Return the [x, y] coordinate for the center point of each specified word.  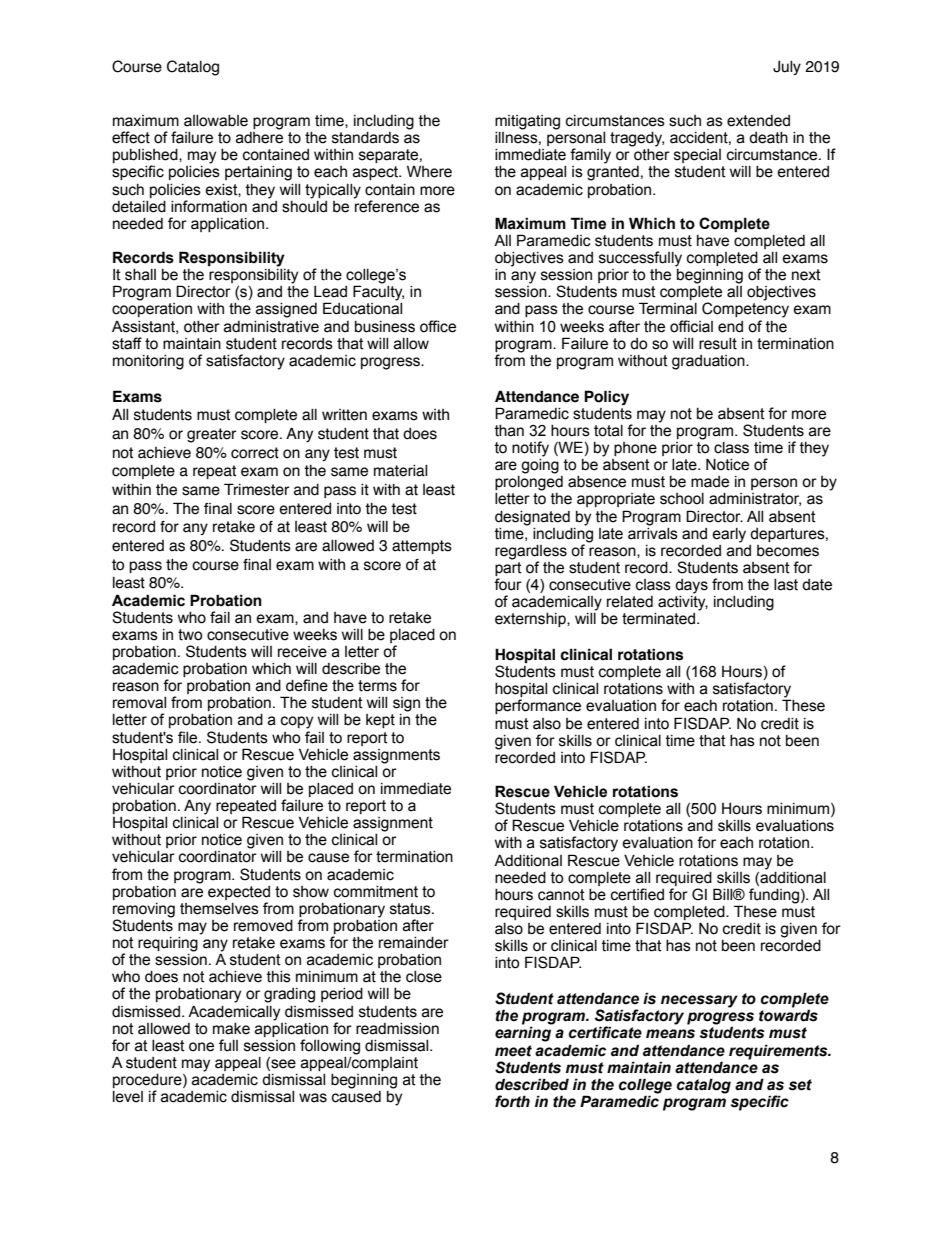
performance [538, 706]
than [509, 431]
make [231, 1029]
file [189, 737]
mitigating [527, 122]
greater [211, 435]
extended [758, 121]
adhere [259, 138]
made [710, 482]
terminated [658, 619]
